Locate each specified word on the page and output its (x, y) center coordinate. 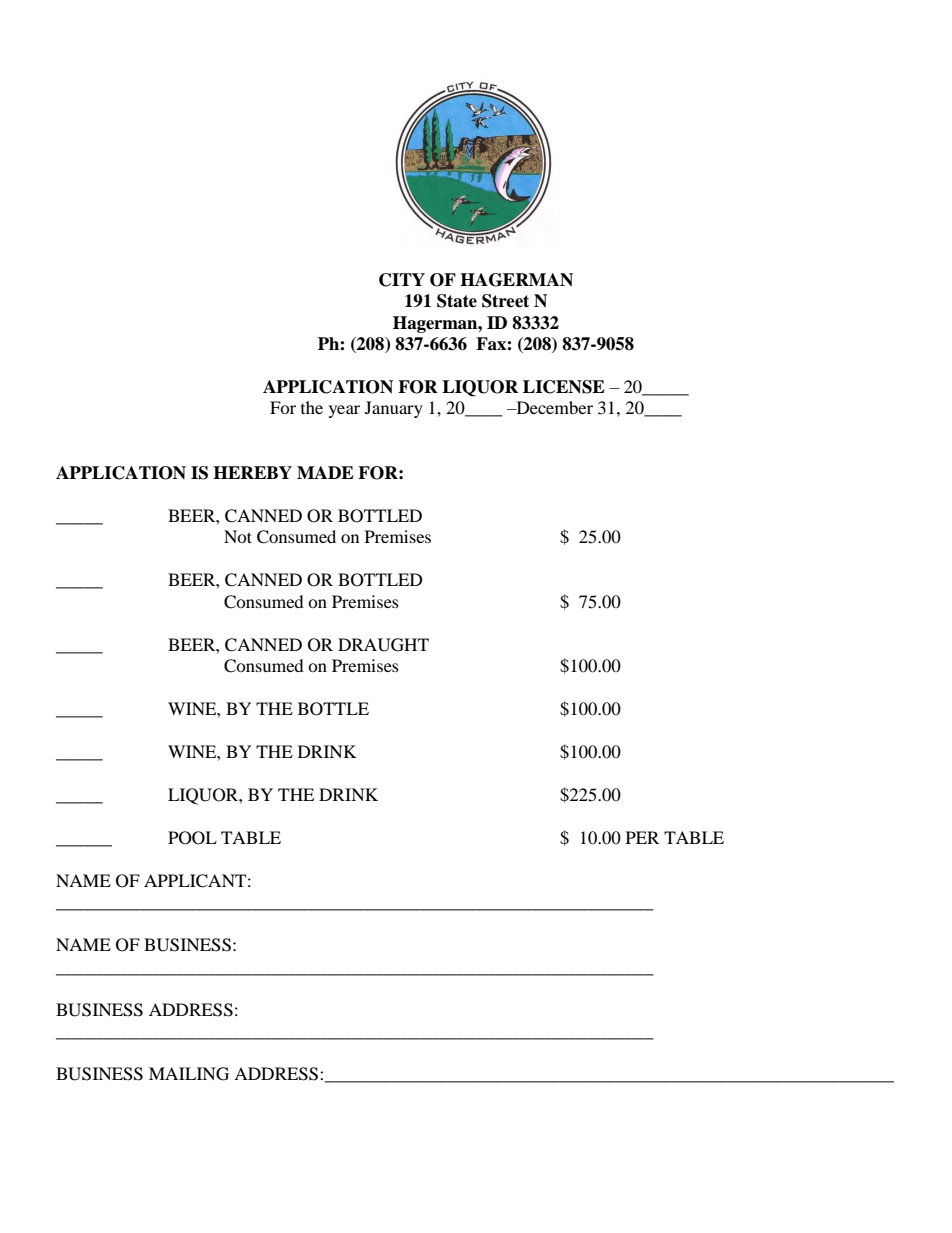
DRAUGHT (383, 645)
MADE (325, 472)
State (457, 301)
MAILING (189, 1074)
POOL (192, 838)
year (344, 411)
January (394, 409)
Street (505, 301)
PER (642, 837)
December (553, 407)
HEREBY (252, 472)
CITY (402, 280)
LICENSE (564, 387)
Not (238, 536)
